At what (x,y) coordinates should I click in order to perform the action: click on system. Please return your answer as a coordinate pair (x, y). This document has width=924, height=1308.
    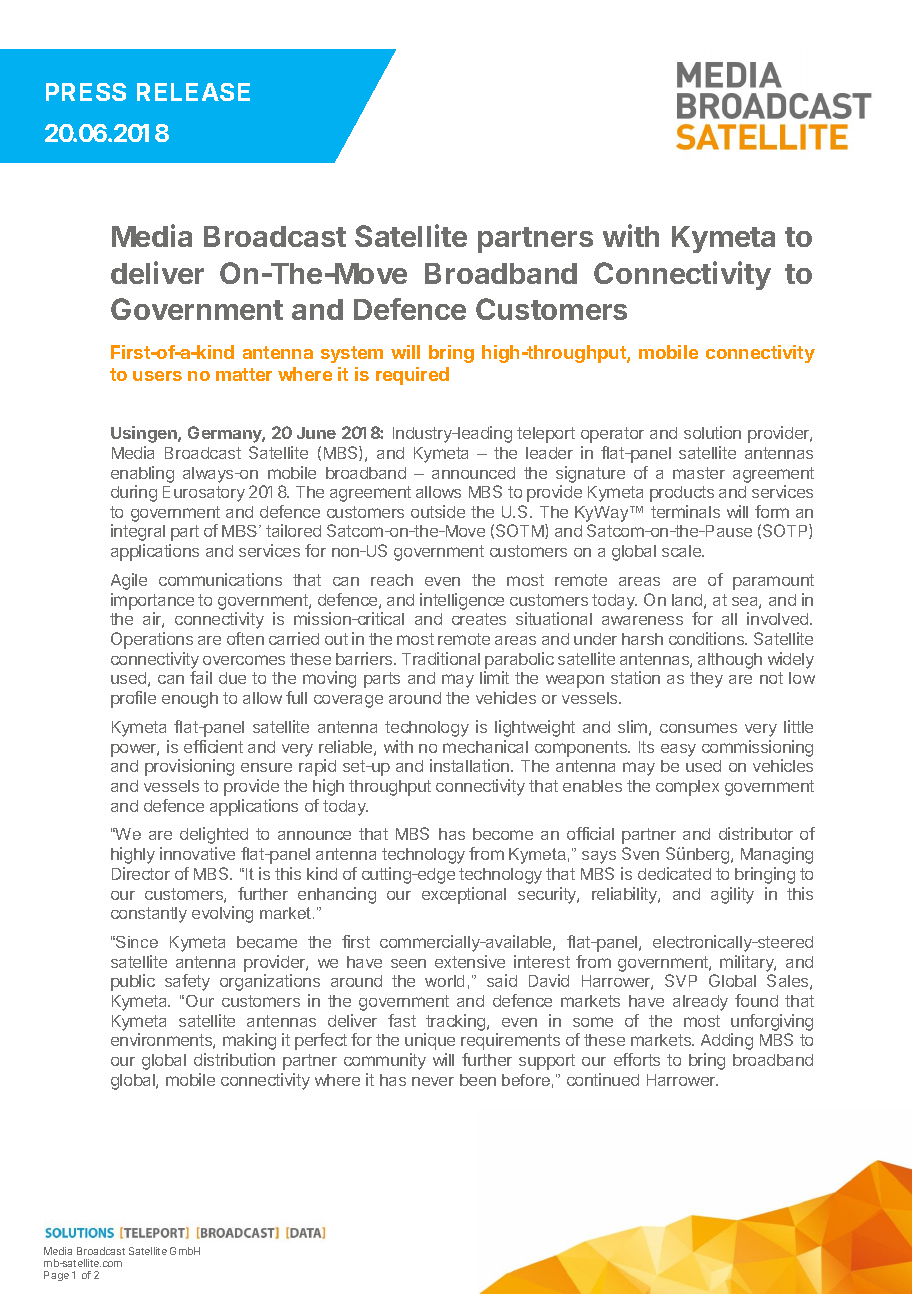
    Looking at the image, I should click on (352, 354).
